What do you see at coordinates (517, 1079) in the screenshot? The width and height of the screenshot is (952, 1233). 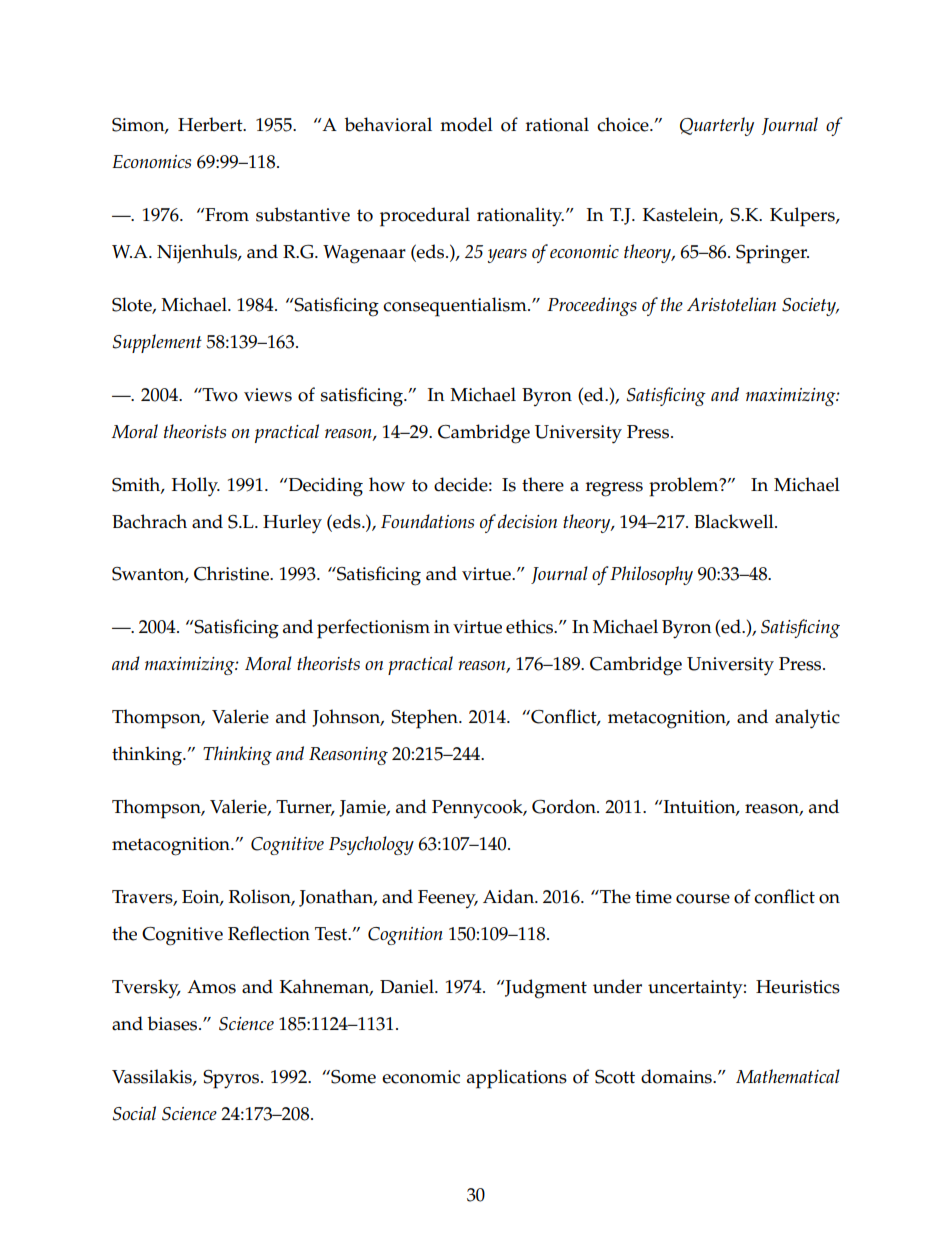 I see `applications` at bounding box center [517, 1079].
